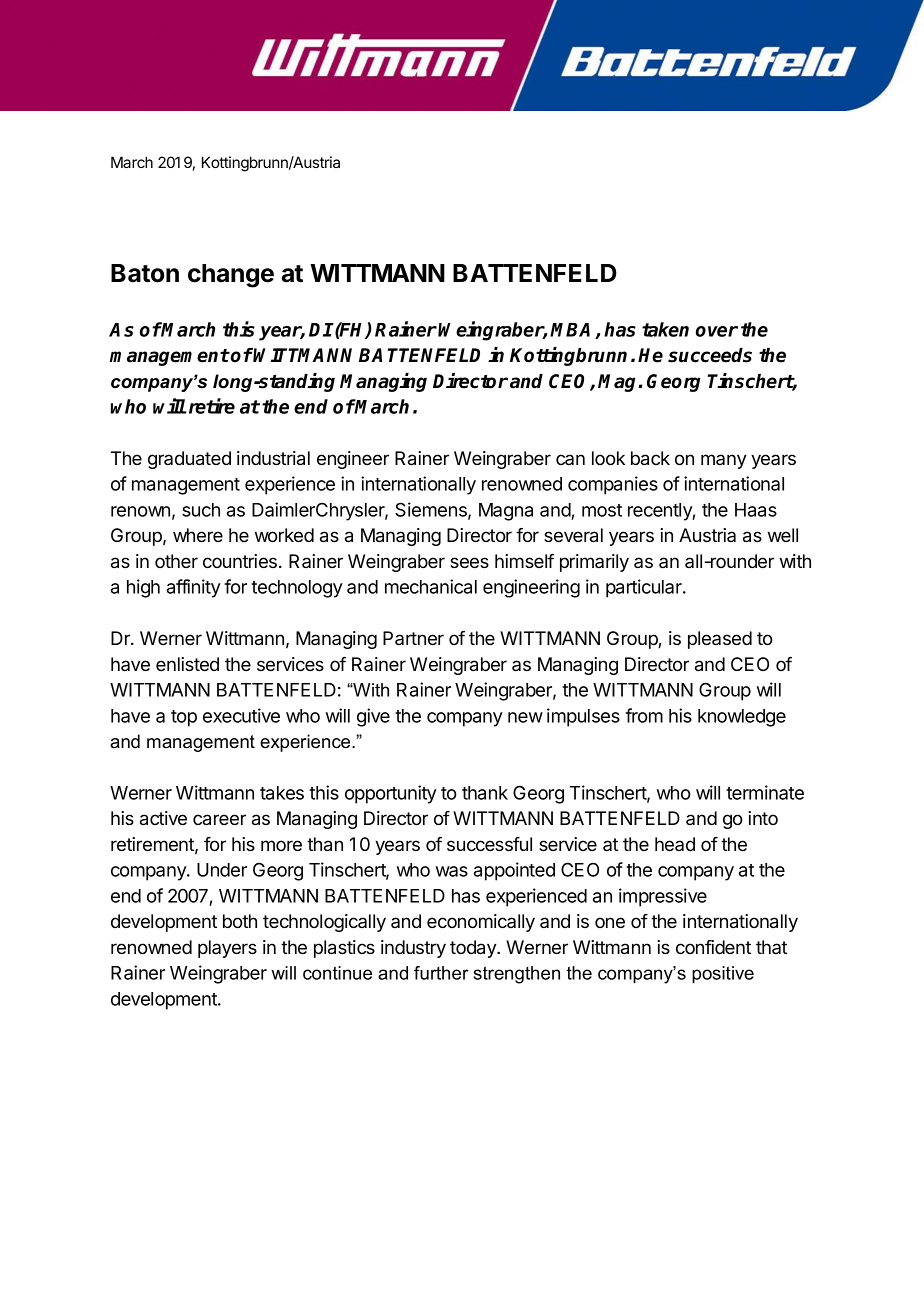  What do you see at coordinates (724, 461) in the screenshot?
I see `many` at bounding box center [724, 461].
